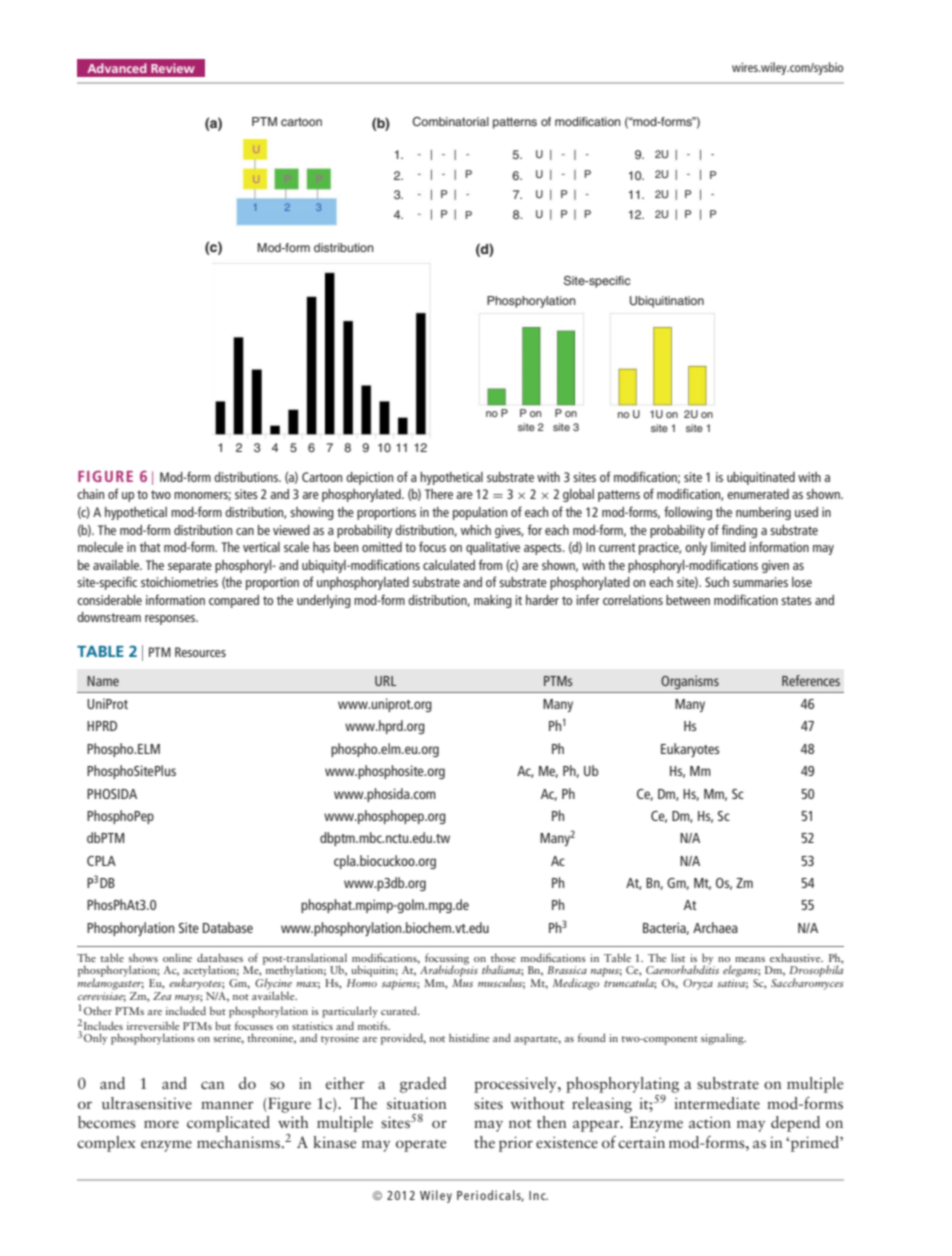 The height and width of the screenshot is (1256, 952). I want to click on chain, so click(90, 494).
